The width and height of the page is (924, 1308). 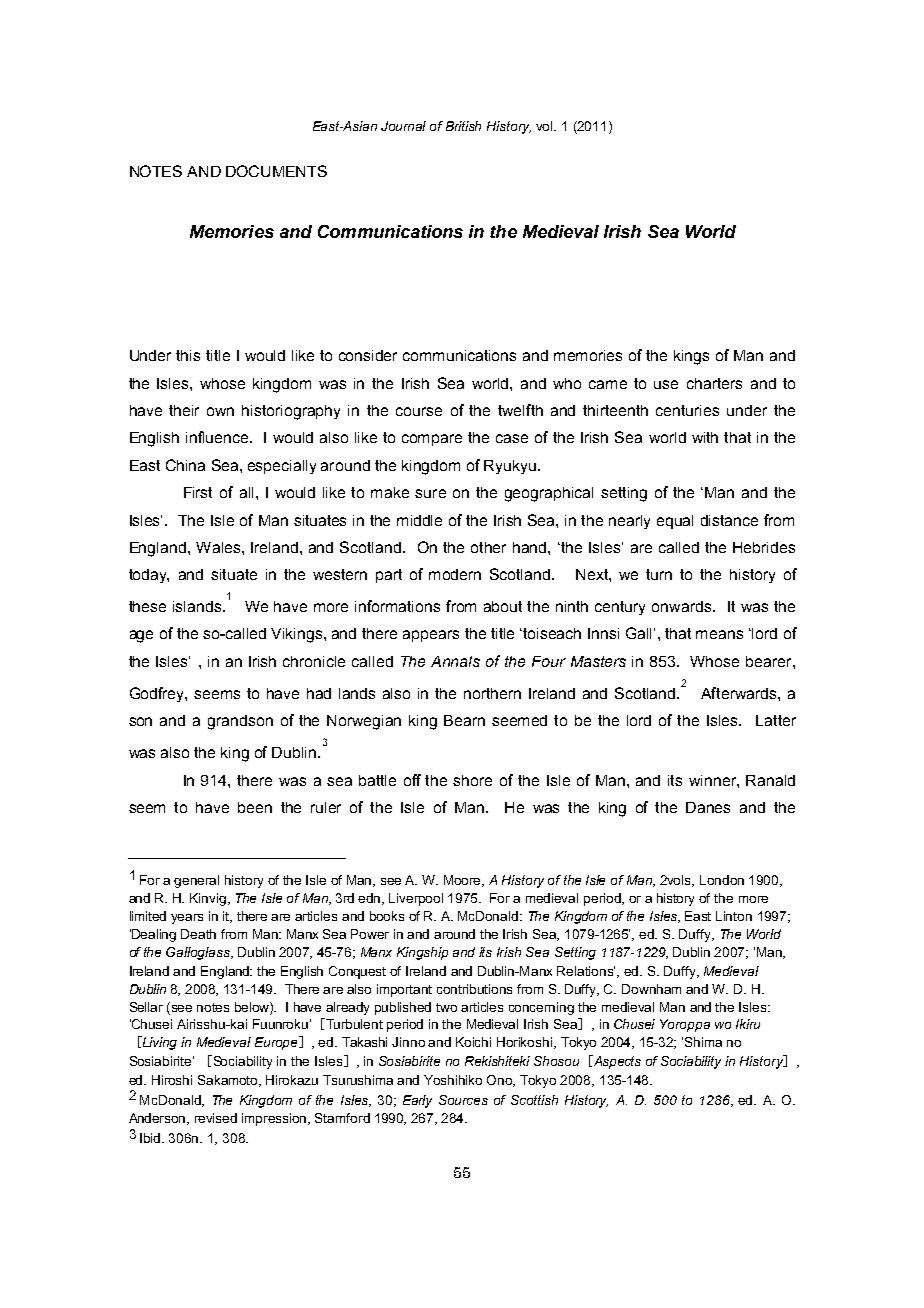 I want to click on charters, so click(x=714, y=383).
